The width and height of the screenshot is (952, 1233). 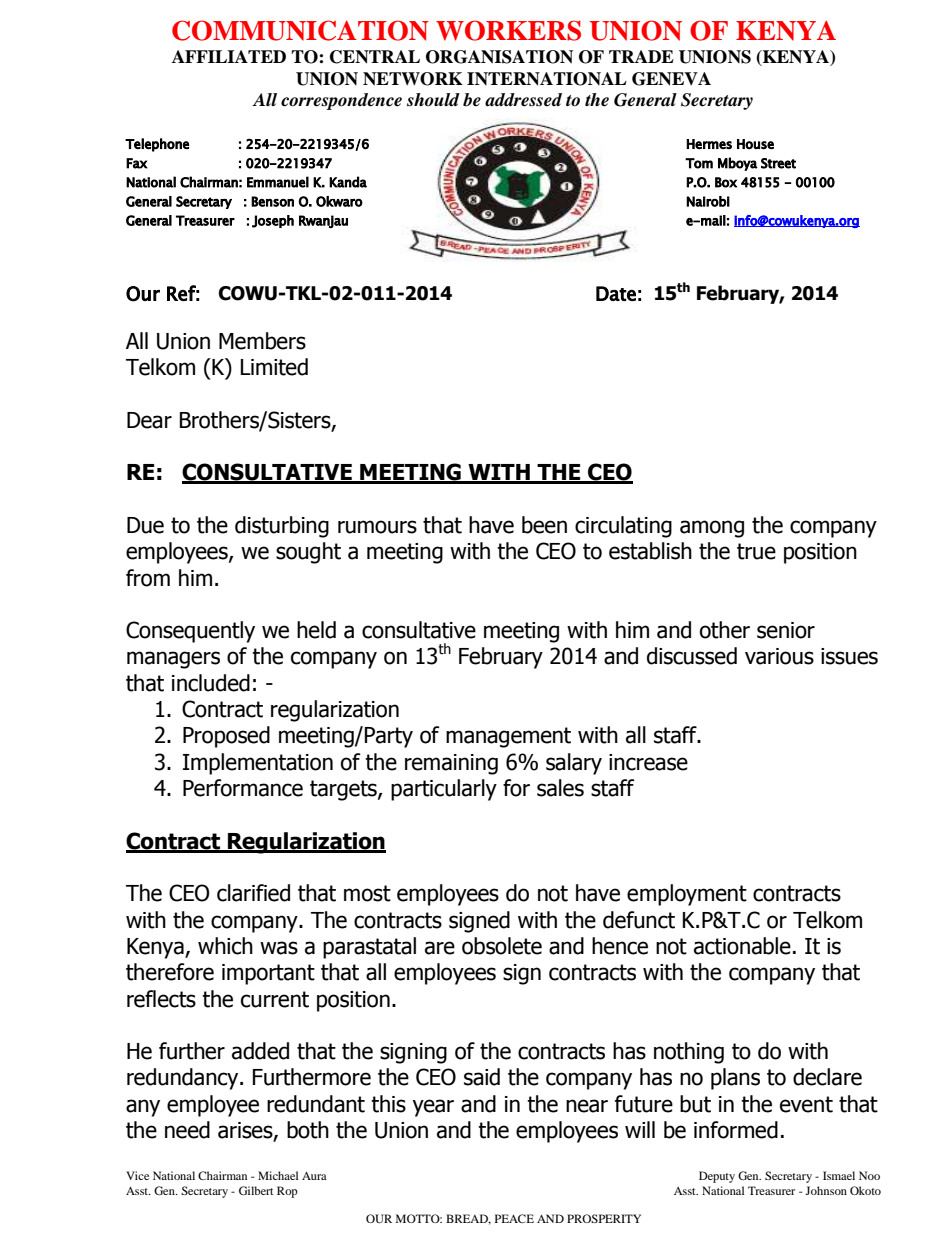 What do you see at coordinates (499, 57) in the screenshot?
I see `ORGANISATION` at bounding box center [499, 57].
